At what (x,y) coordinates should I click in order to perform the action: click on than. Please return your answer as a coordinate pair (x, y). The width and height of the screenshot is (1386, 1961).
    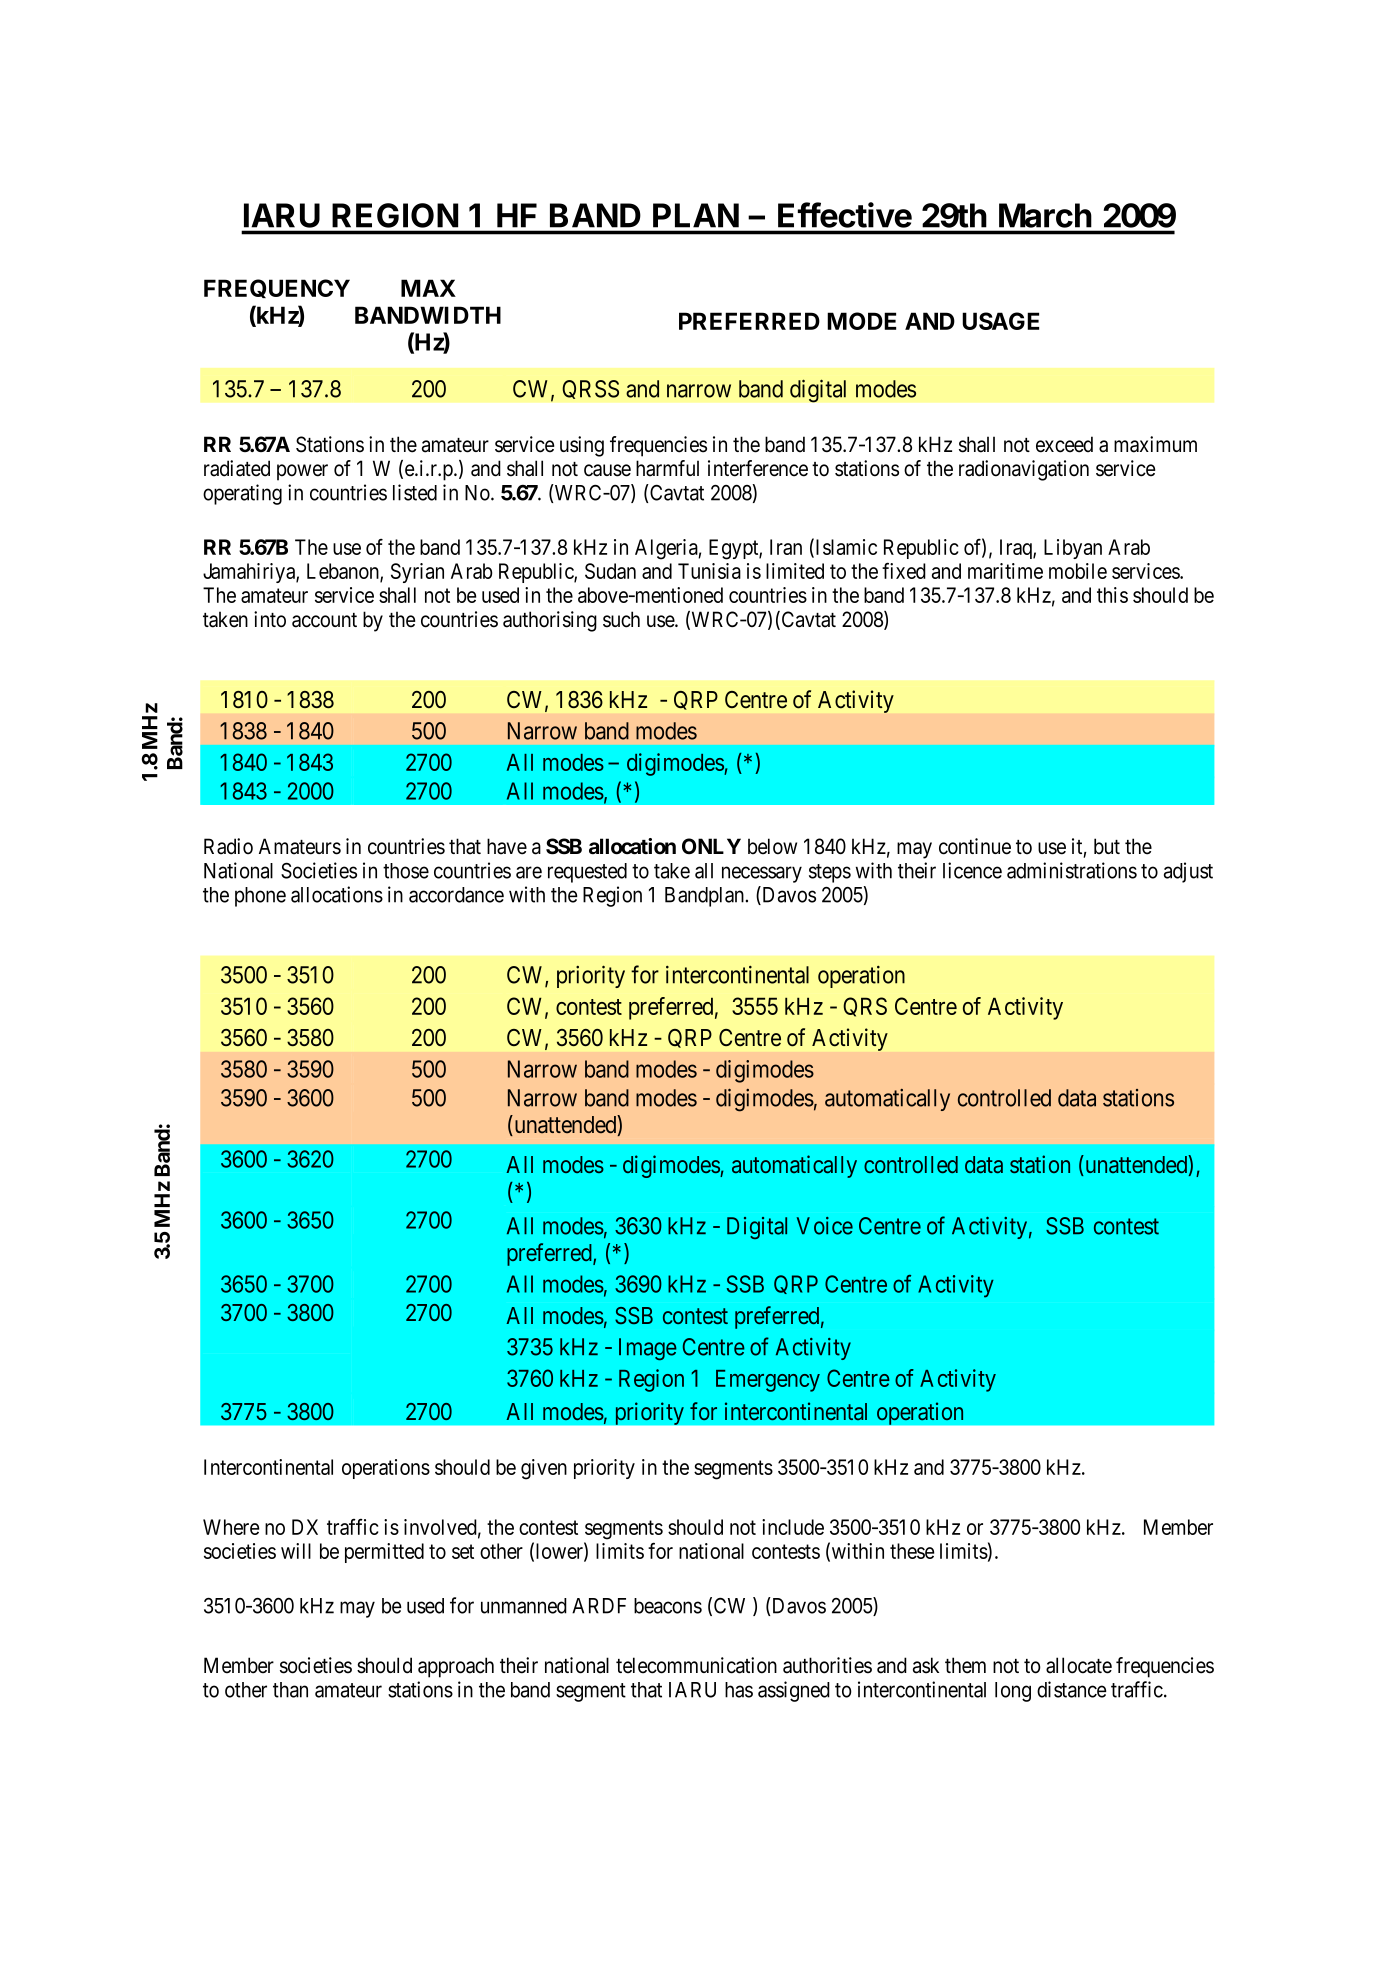
    Looking at the image, I should click on (290, 1690).
